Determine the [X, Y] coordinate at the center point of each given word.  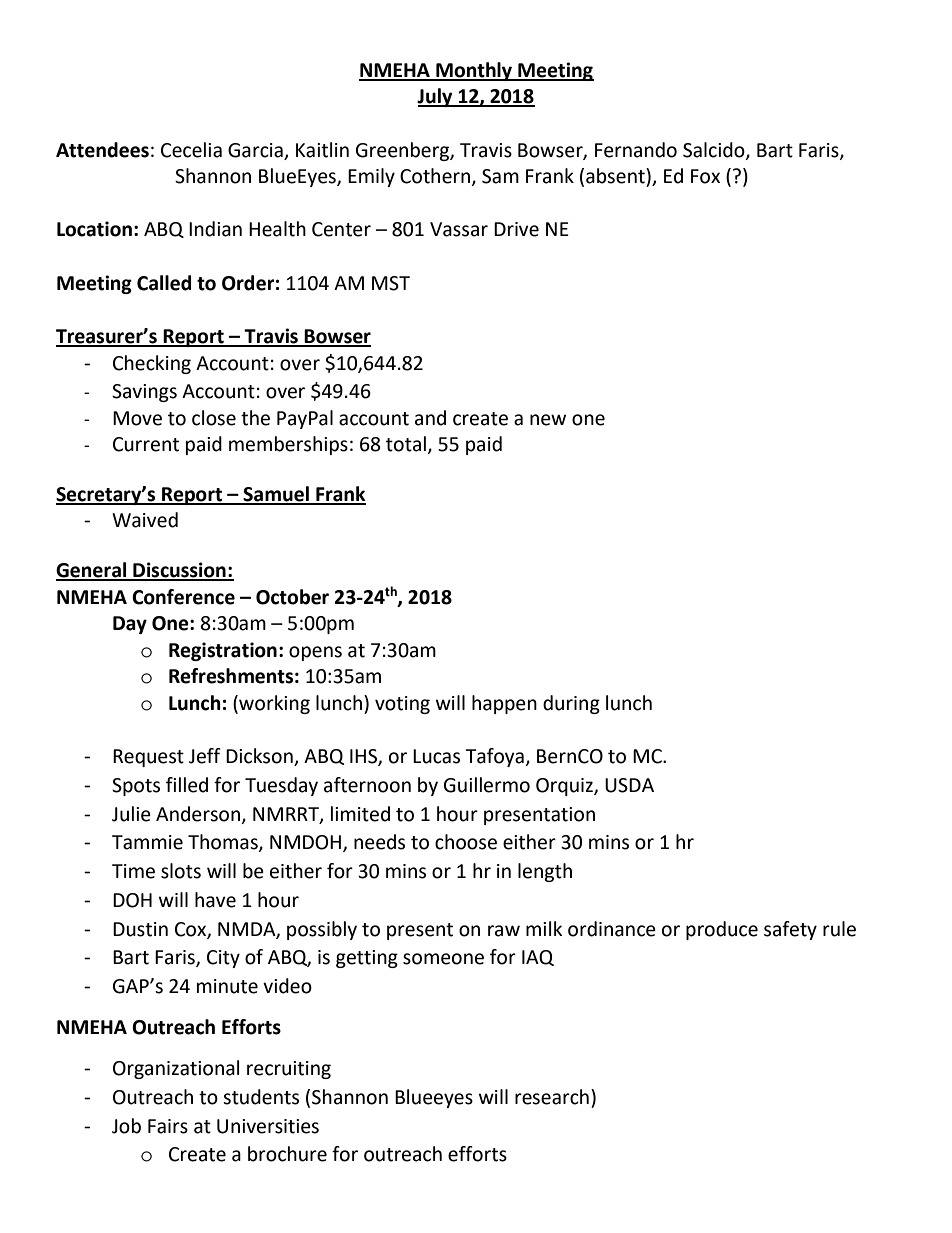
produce [722, 930]
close [214, 418]
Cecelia [191, 150]
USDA [629, 785]
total [406, 444]
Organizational [176, 1069]
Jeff [205, 756]
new [548, 420]
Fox [705, 176]
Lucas [436, 756]
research [552, 1097]
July [436, 97]
